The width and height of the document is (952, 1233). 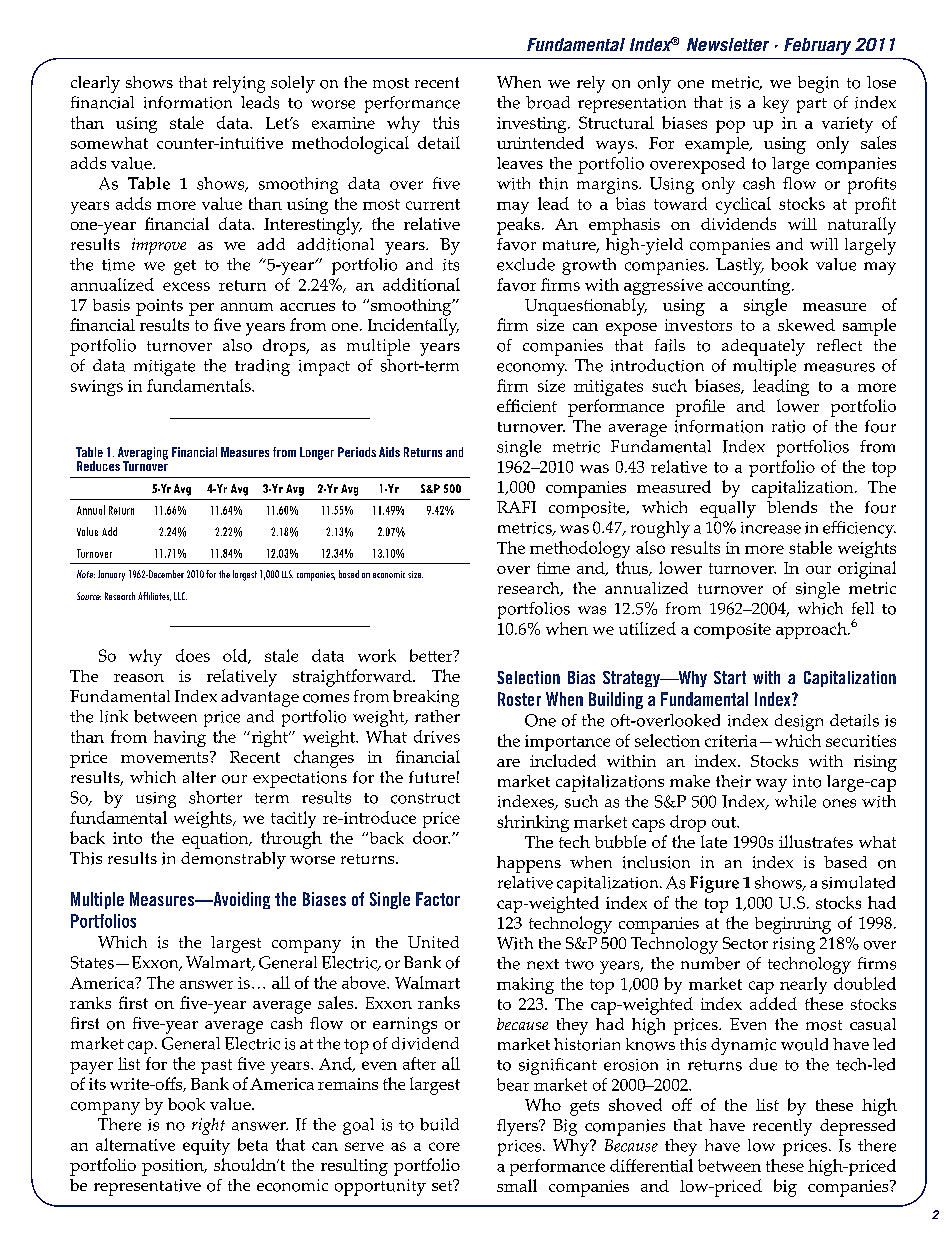 What do you see at coordinates (532, 369) in the document?
I see `economy` at bounding box center [532, 369].
